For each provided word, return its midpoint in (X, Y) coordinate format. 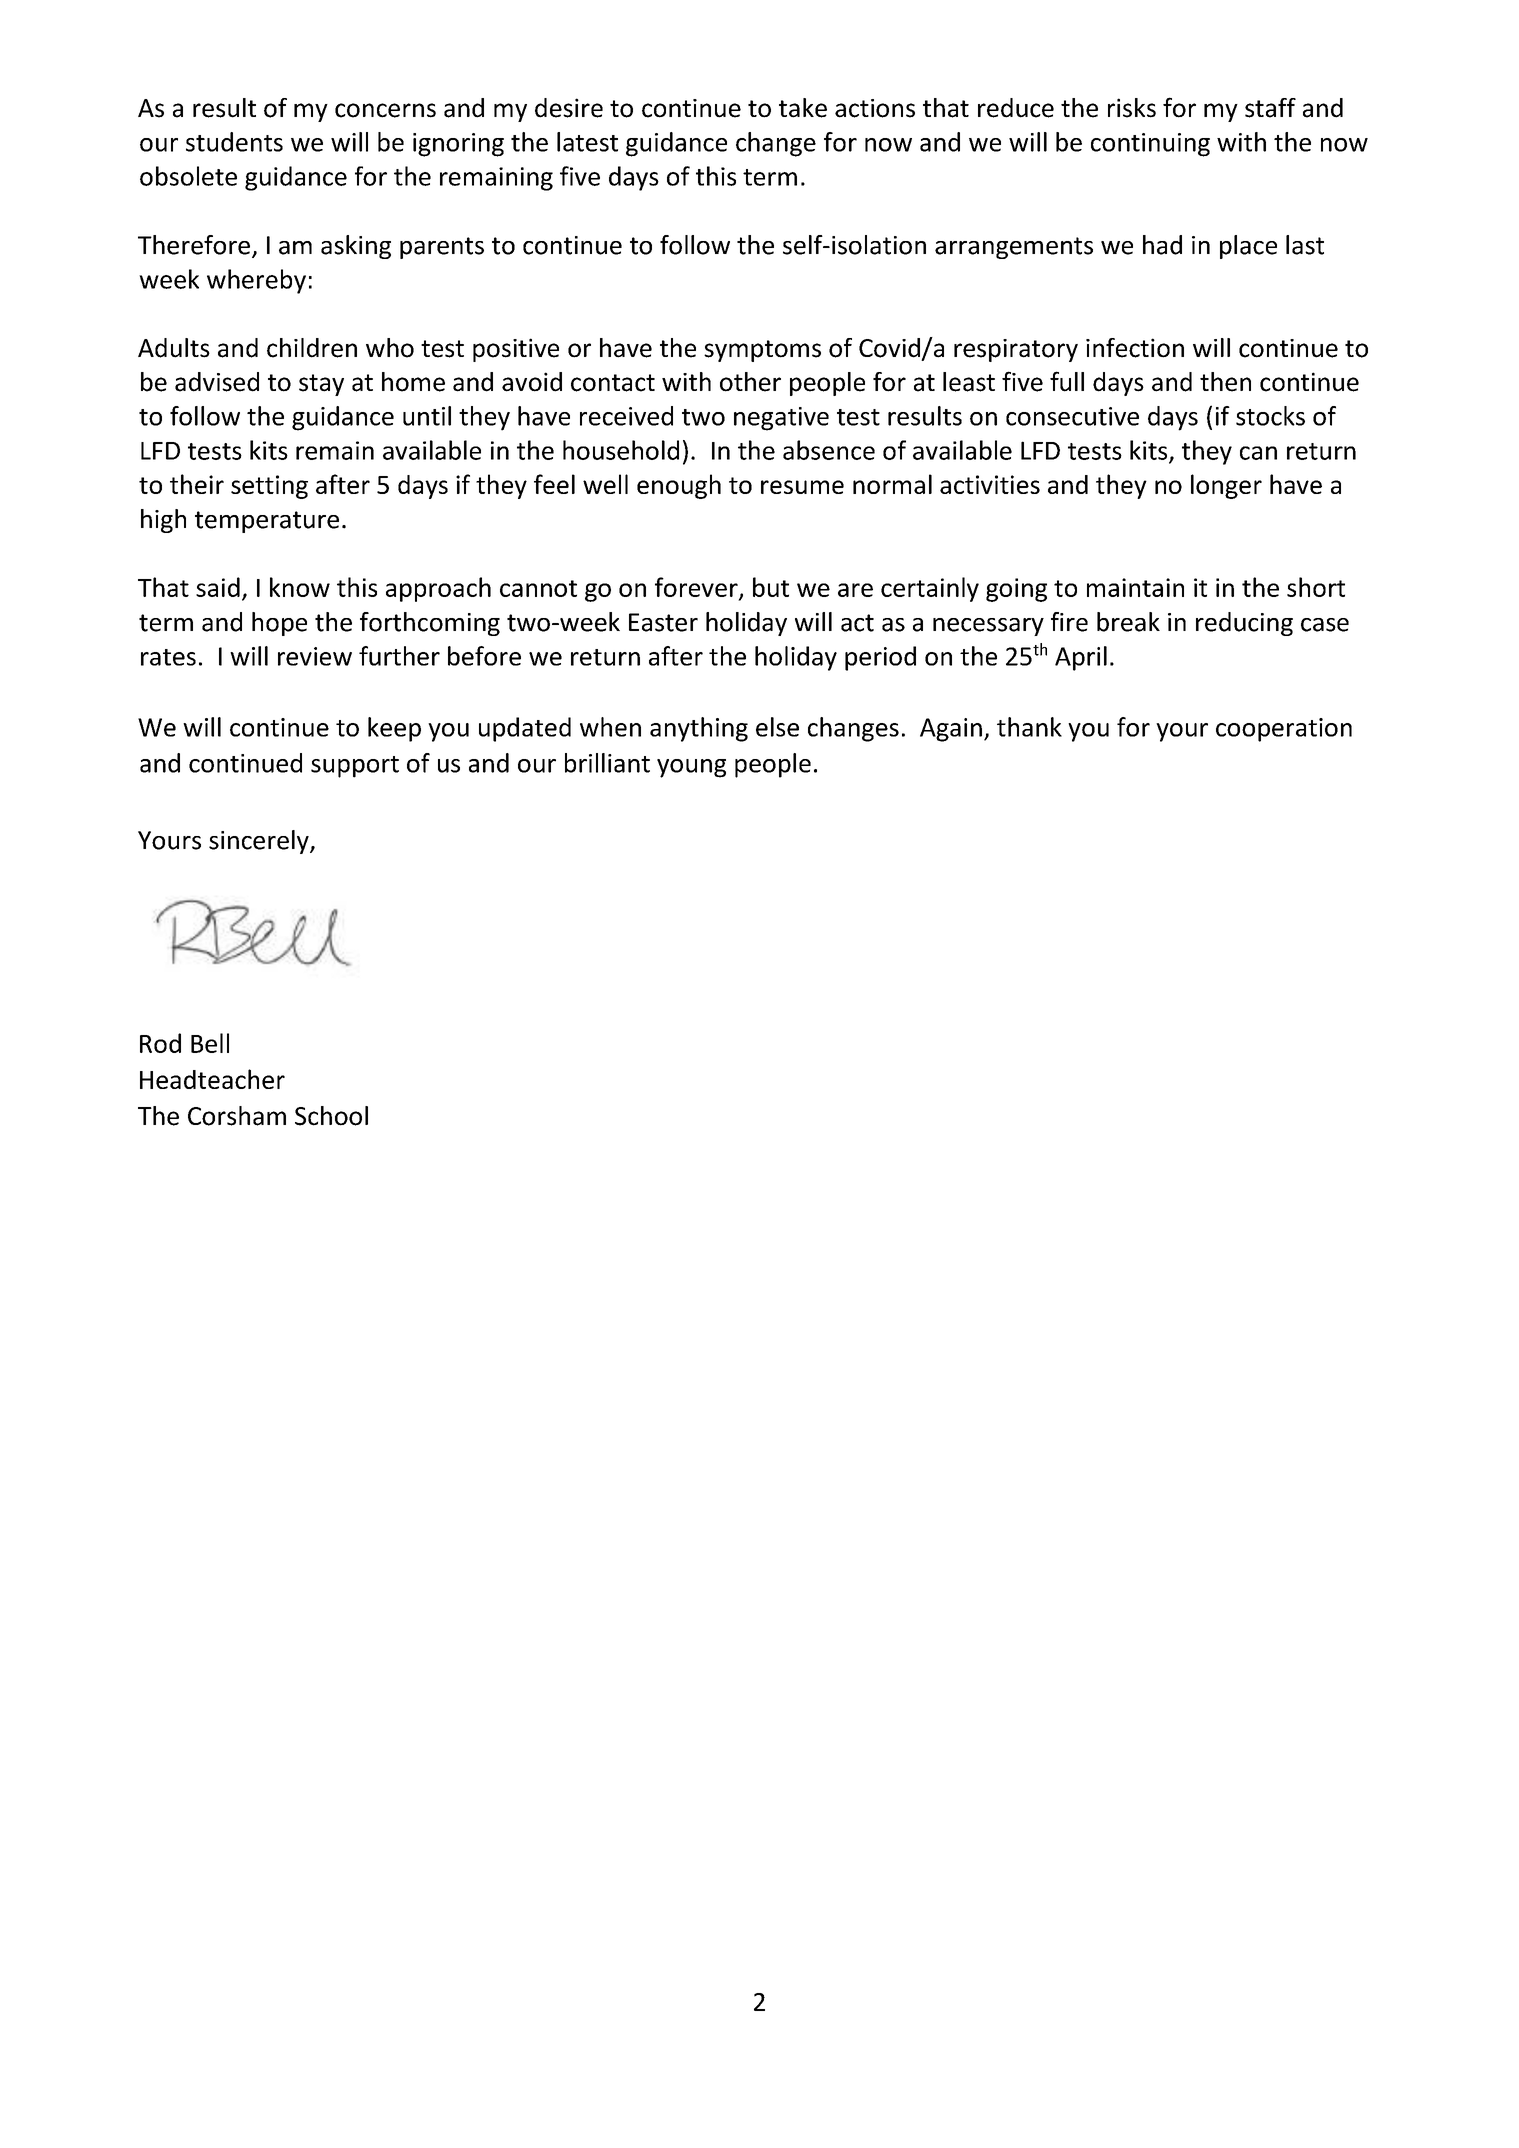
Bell (210, 1043)
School (331, 1116)
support (355, 767)
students (234, 142)
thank (1029, 727)
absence (829, 450)
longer (1226, 486)
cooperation (1284, 730)
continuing (1150, 145)
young (691, 768)
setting (269, 487)
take (803, 108)
